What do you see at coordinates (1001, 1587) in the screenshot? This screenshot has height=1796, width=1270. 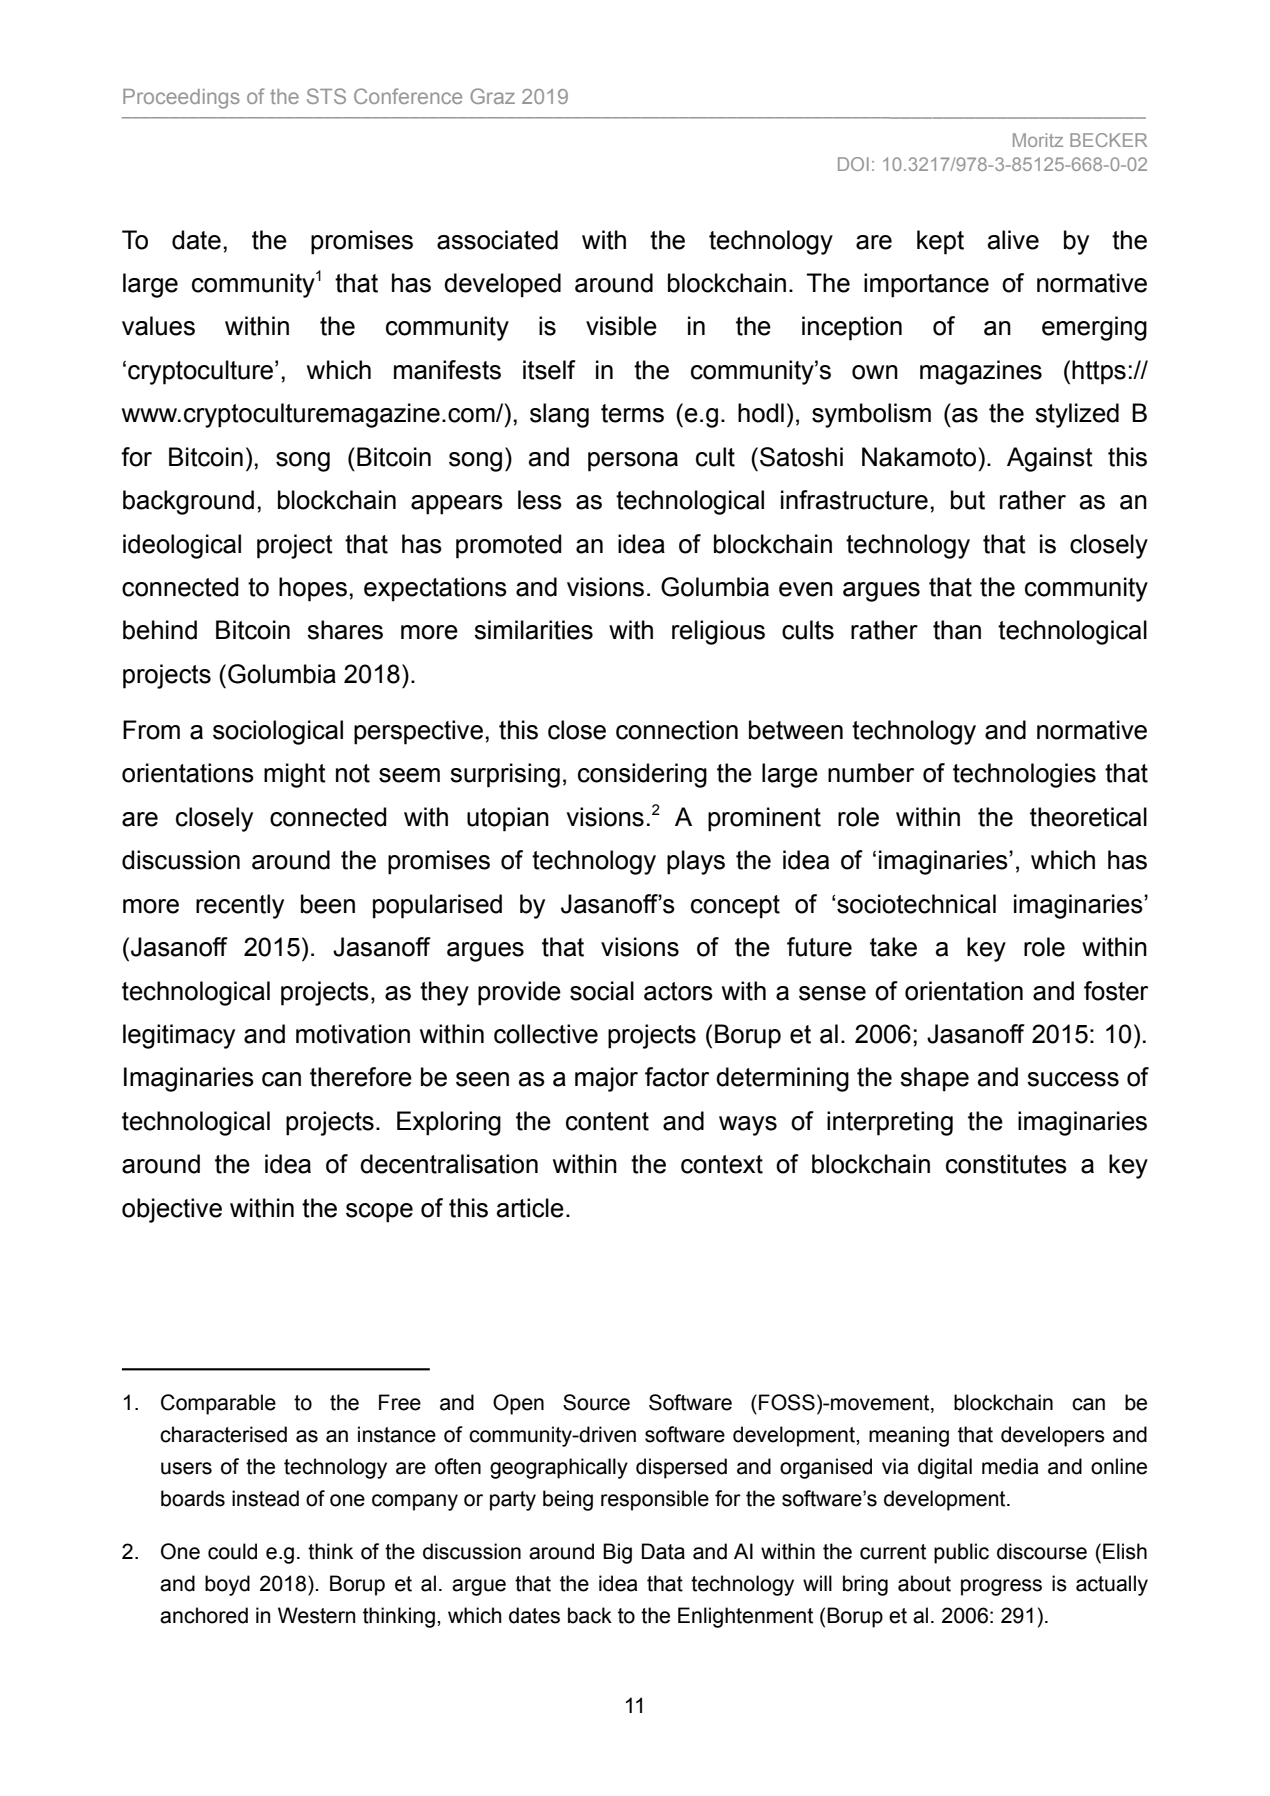 I see `progress` at bounding box center [1001, 1587].
